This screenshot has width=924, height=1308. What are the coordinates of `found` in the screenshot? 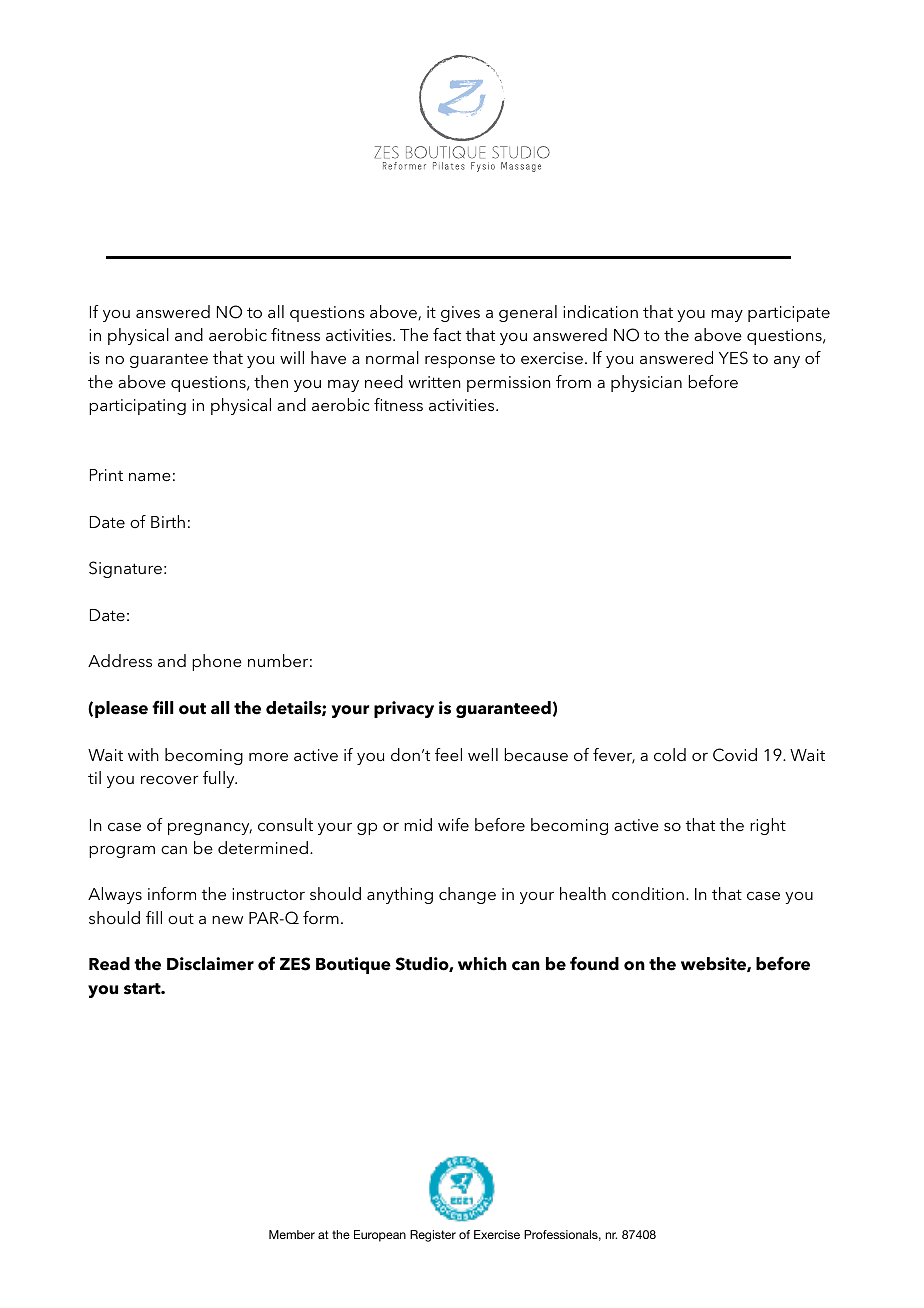 It's located at (594, 963).
